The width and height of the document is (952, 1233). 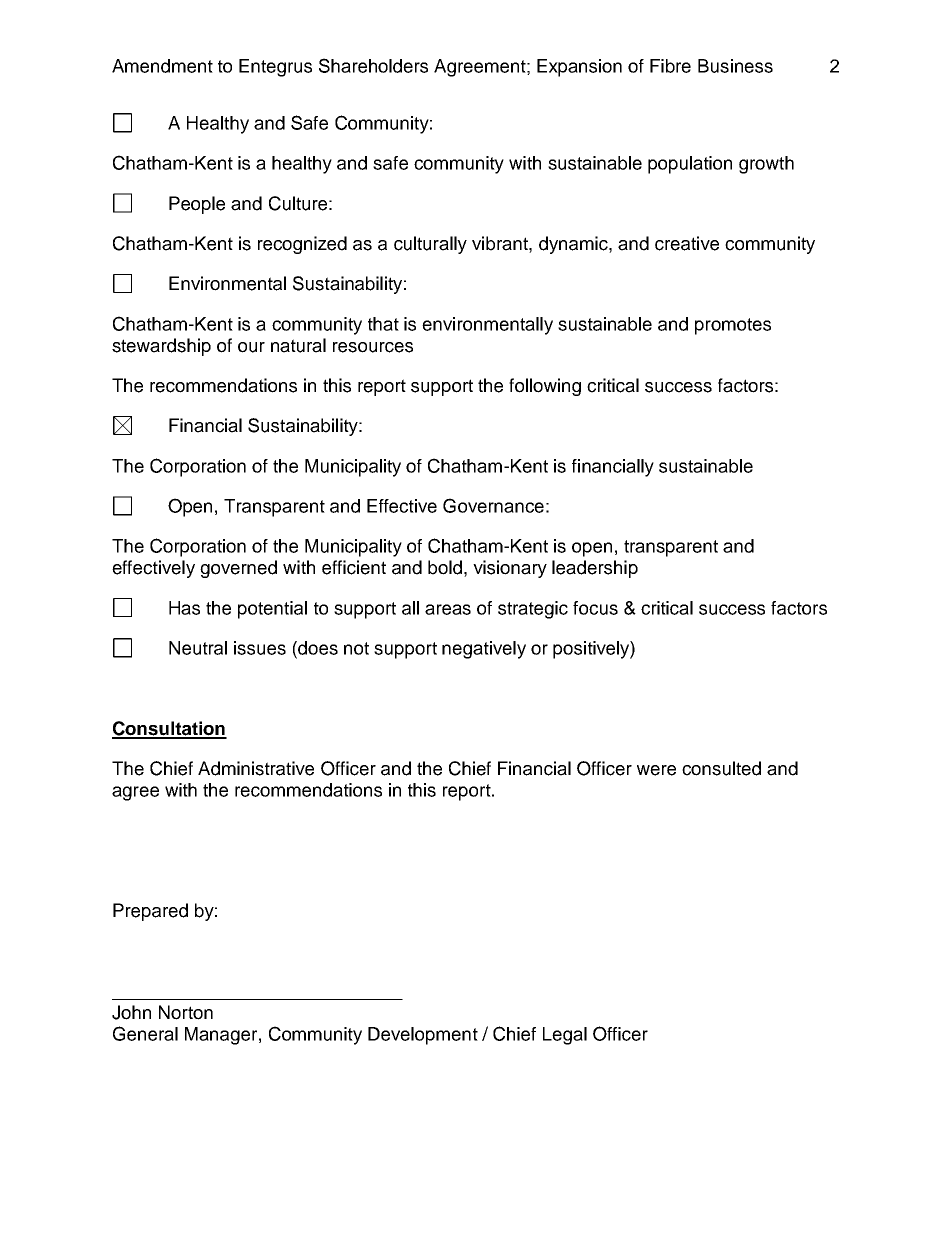 I want to click on Fibre, so click(x=670, y=66).
